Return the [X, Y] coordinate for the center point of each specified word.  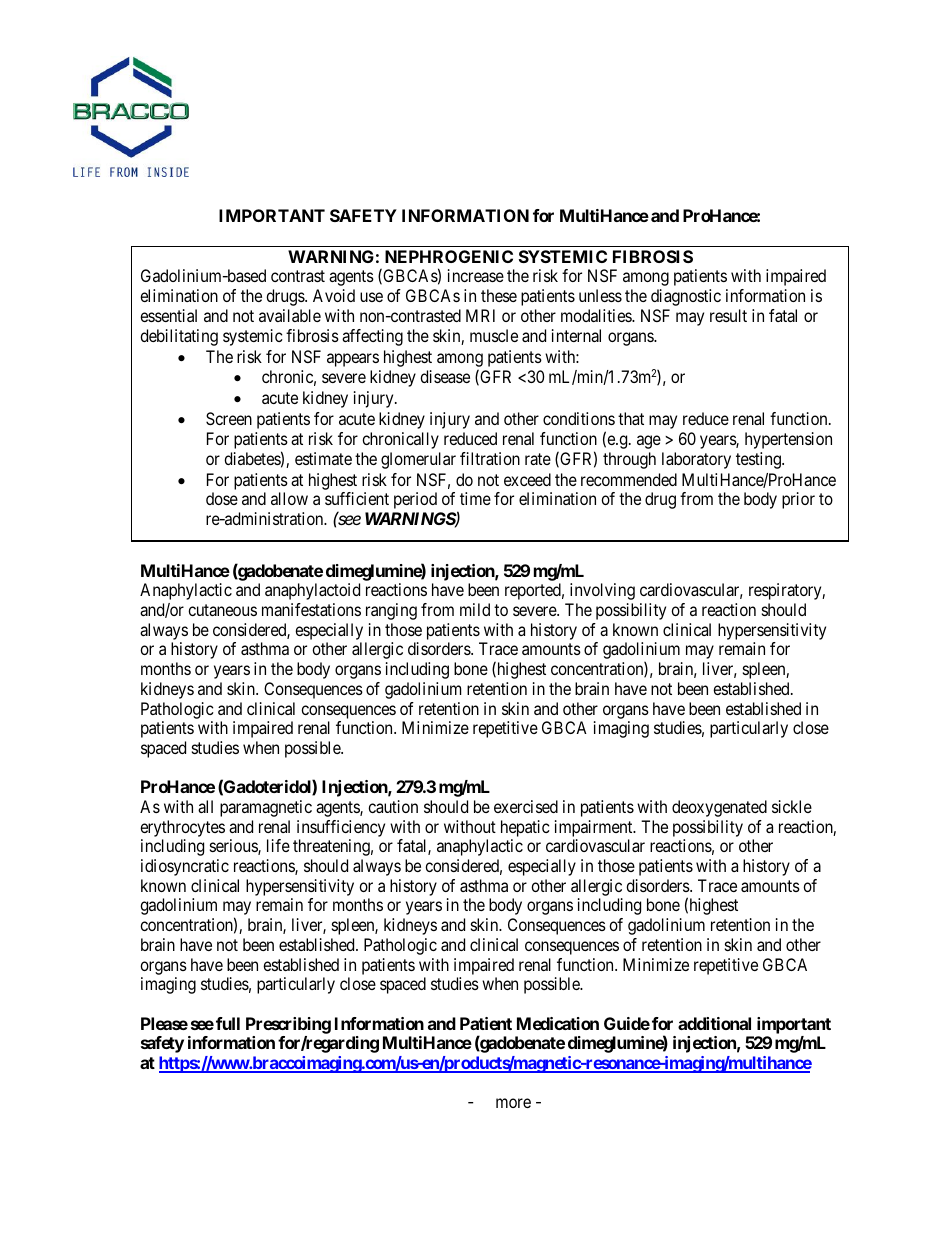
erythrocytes [182, 828]
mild [475, 609]
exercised [526, 806]
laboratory [696, 460]
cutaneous [222, 610]
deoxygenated [719, 808]
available [290, 315]
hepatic [525, 828]
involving [602, 591]
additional [714, 1023]
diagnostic [686, 297]
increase [476, 275]
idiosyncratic [185, 867]
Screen [229, 418]
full [228, 1023]
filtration [490, 458]
